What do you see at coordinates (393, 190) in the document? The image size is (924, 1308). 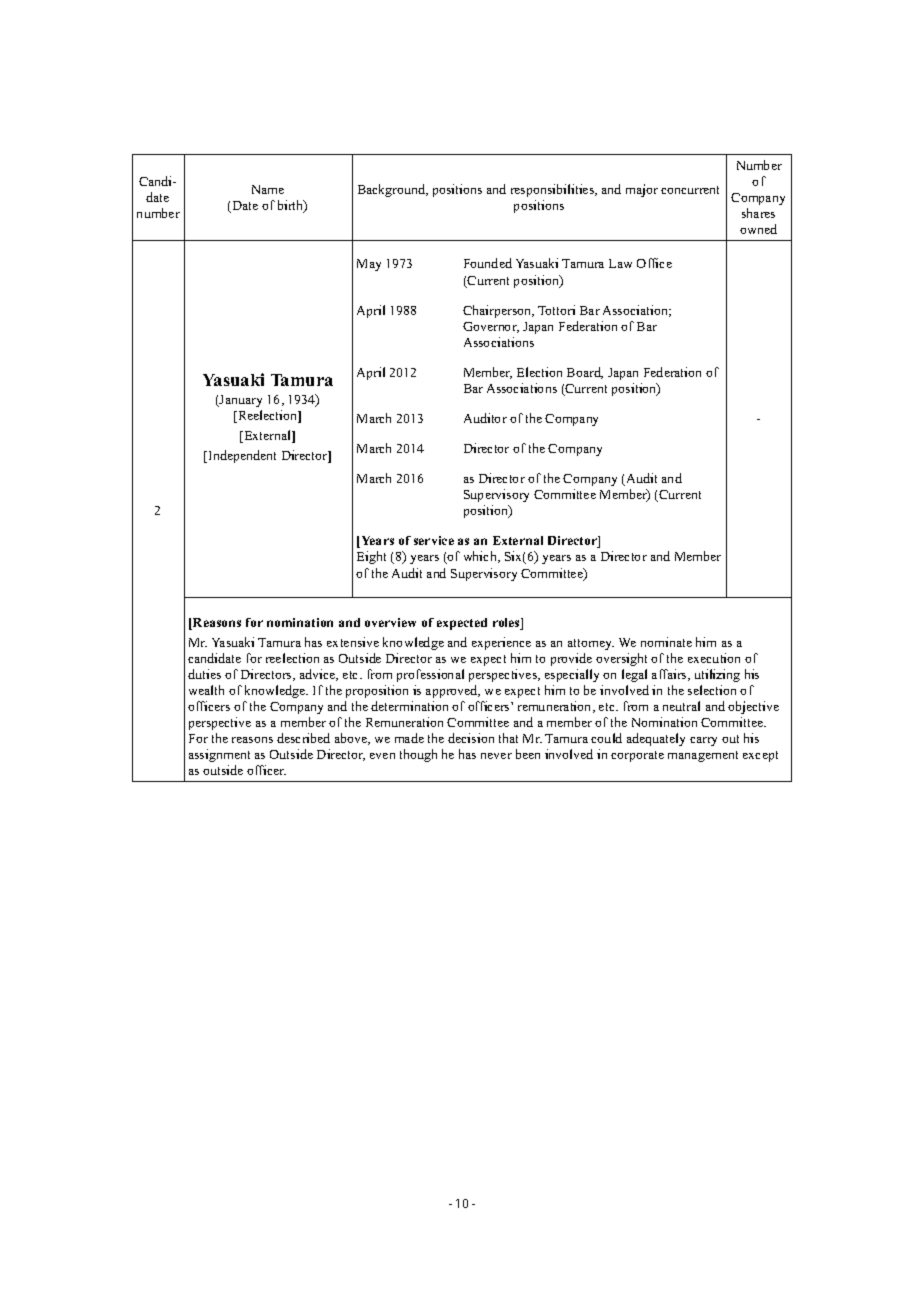 I see `Background` at bounding box center [393, 190].
